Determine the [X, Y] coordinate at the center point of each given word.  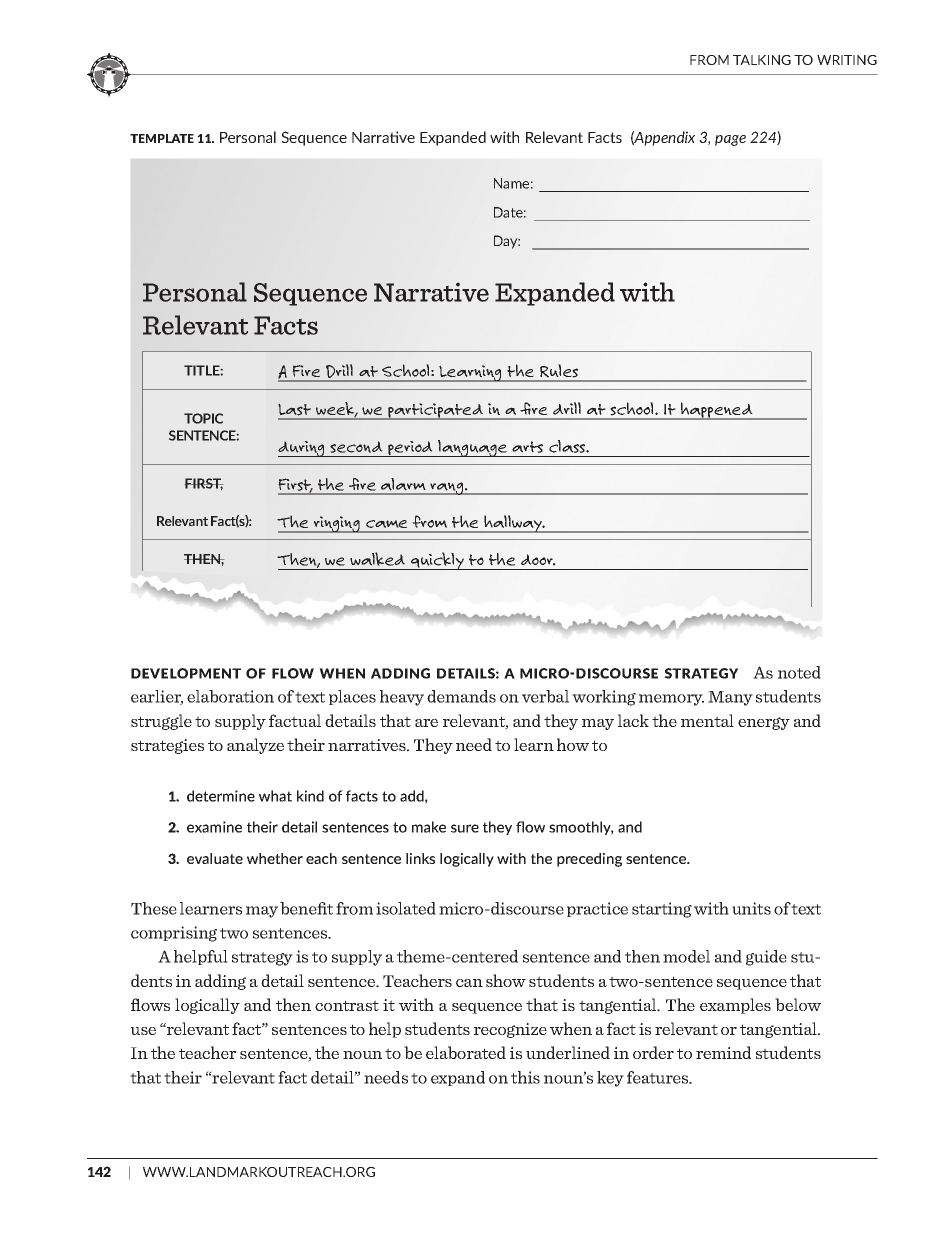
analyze [255, 746]
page [730, 140]
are [426, 723]
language [472, 448]
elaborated [466, 1052]
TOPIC [203, 418]
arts [527, 447]
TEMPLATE [162, 138]
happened [717, 411]
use [143, 1031]
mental [707, 720]
